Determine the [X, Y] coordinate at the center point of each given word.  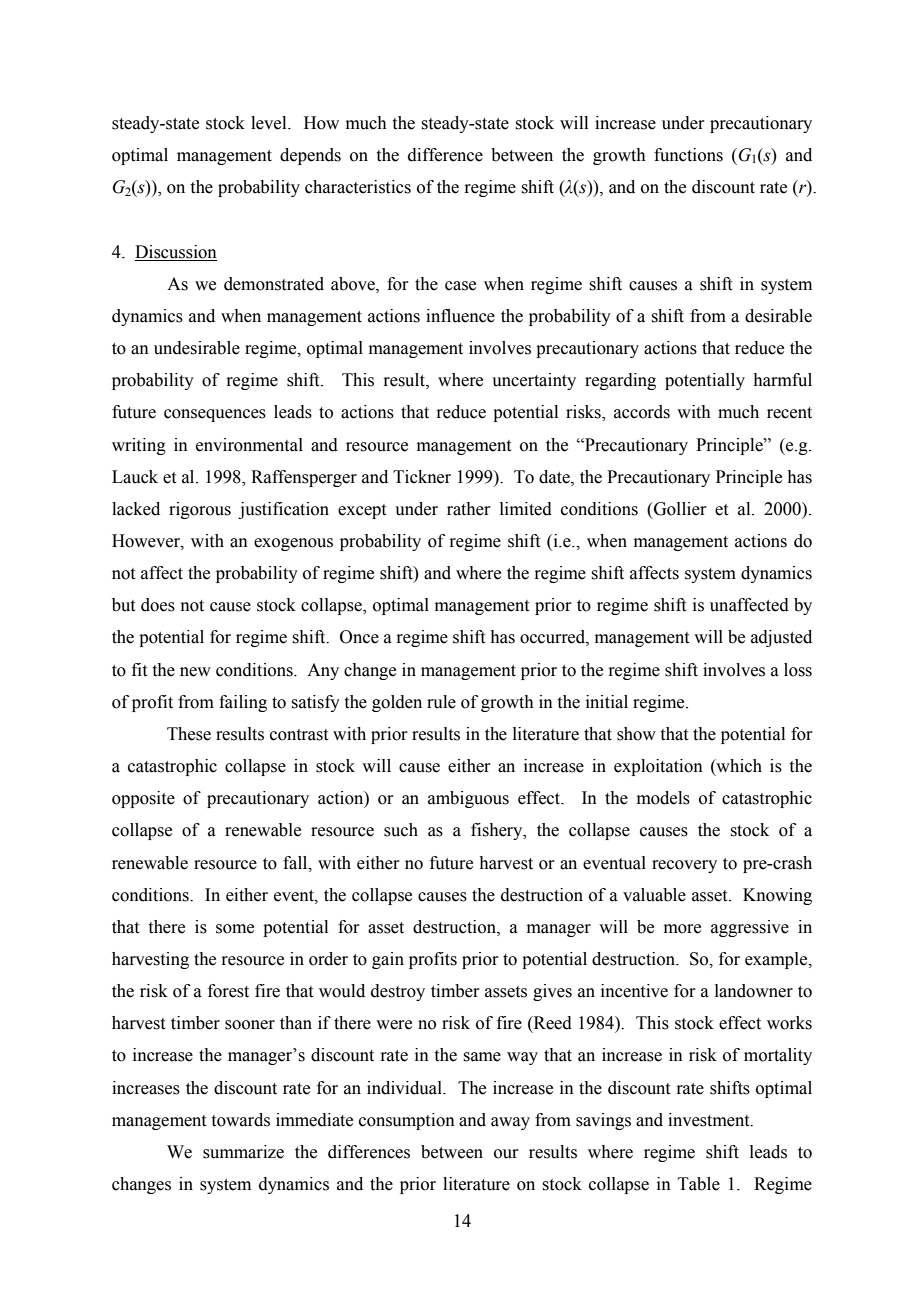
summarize [243, 1152]
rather [469, 509]
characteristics [358, 187]
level [270, 123]
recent [789, 413]
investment [710, 1120]
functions [688, 155]
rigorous [200, 510]
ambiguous [468, 799]
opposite [143, 799]
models [663, 798]
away [510, 1123]
